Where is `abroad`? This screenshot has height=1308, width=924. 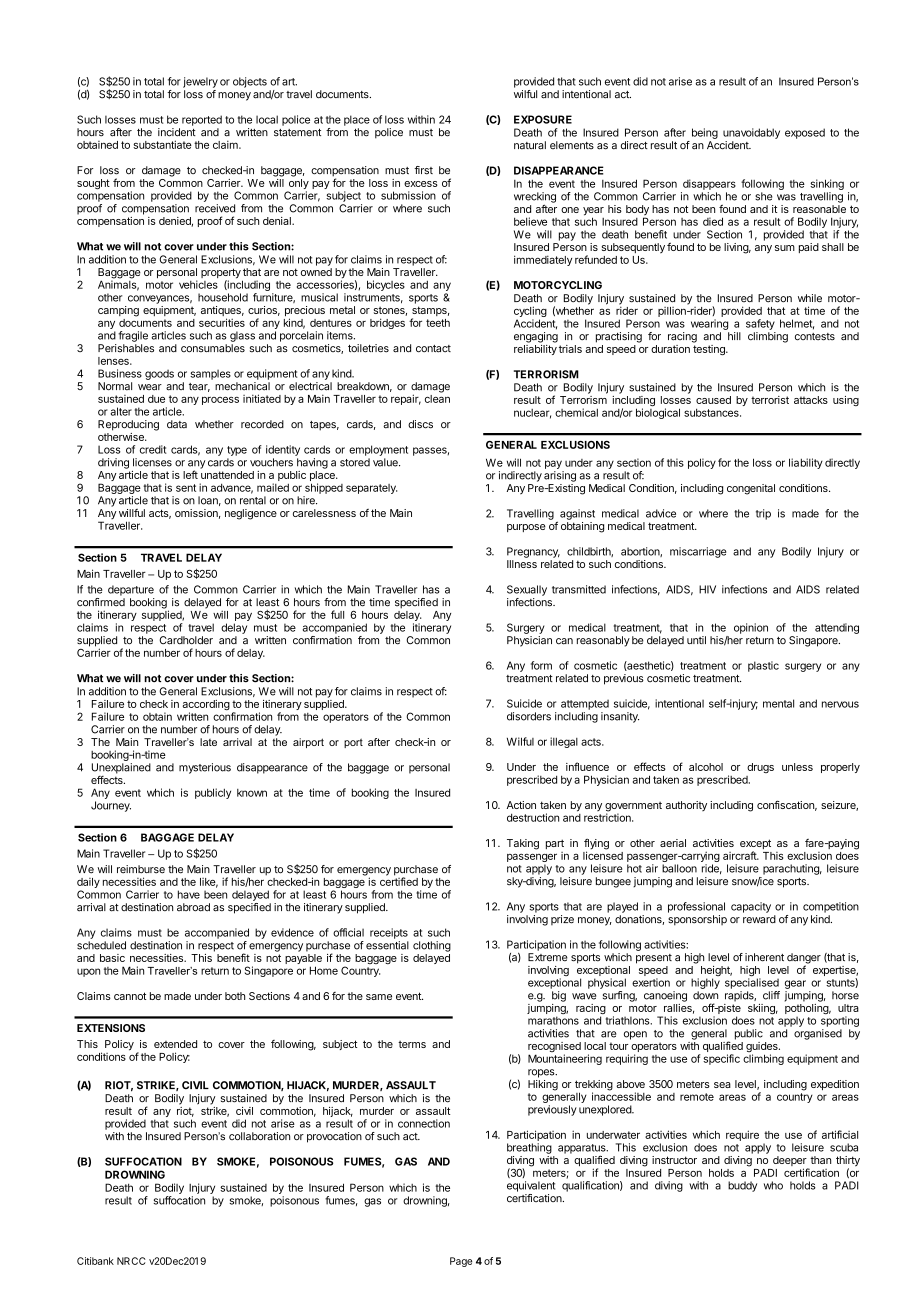 abroad is located at coordinates (193, 907).
